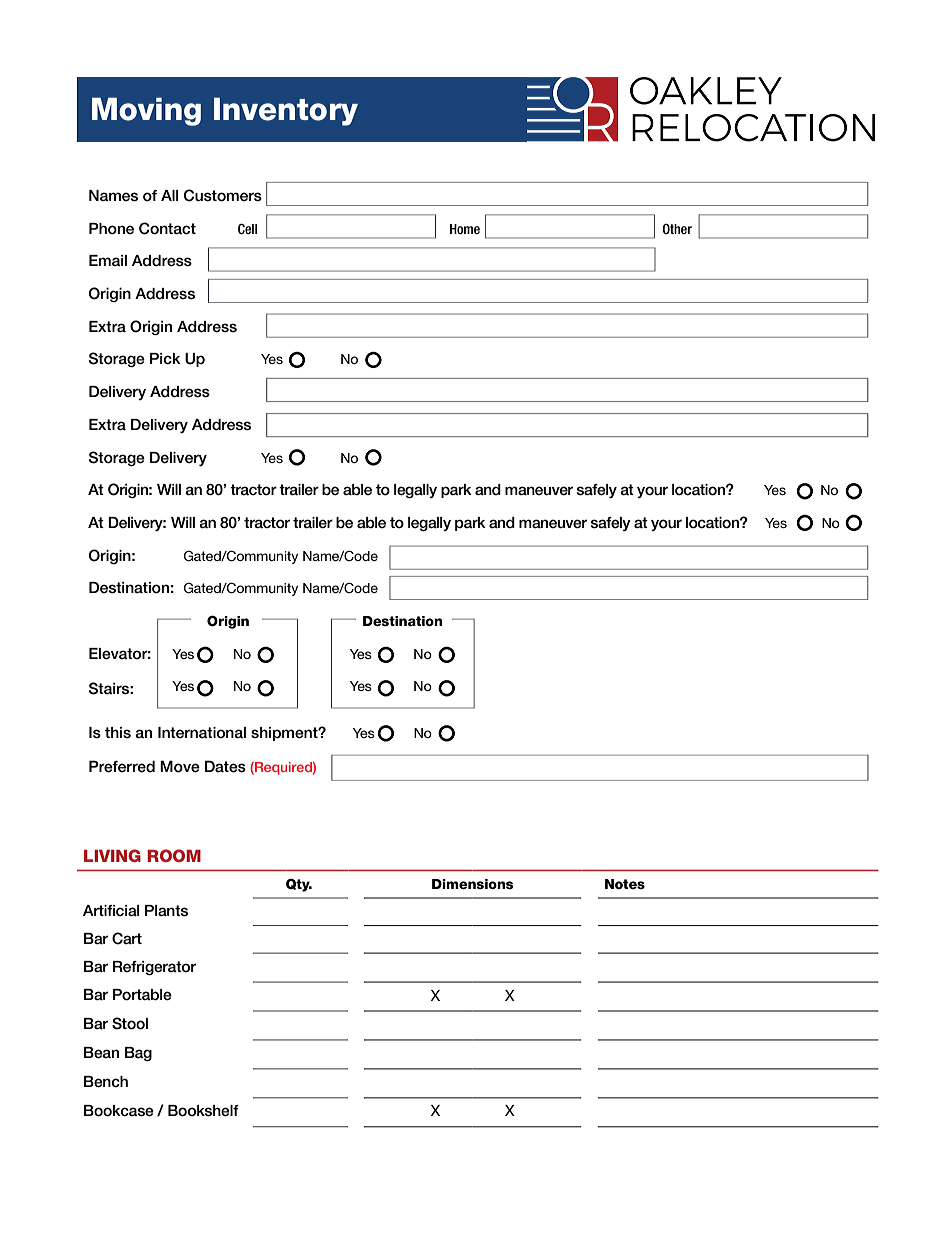  I want to click on Move, so click(180, 766).
